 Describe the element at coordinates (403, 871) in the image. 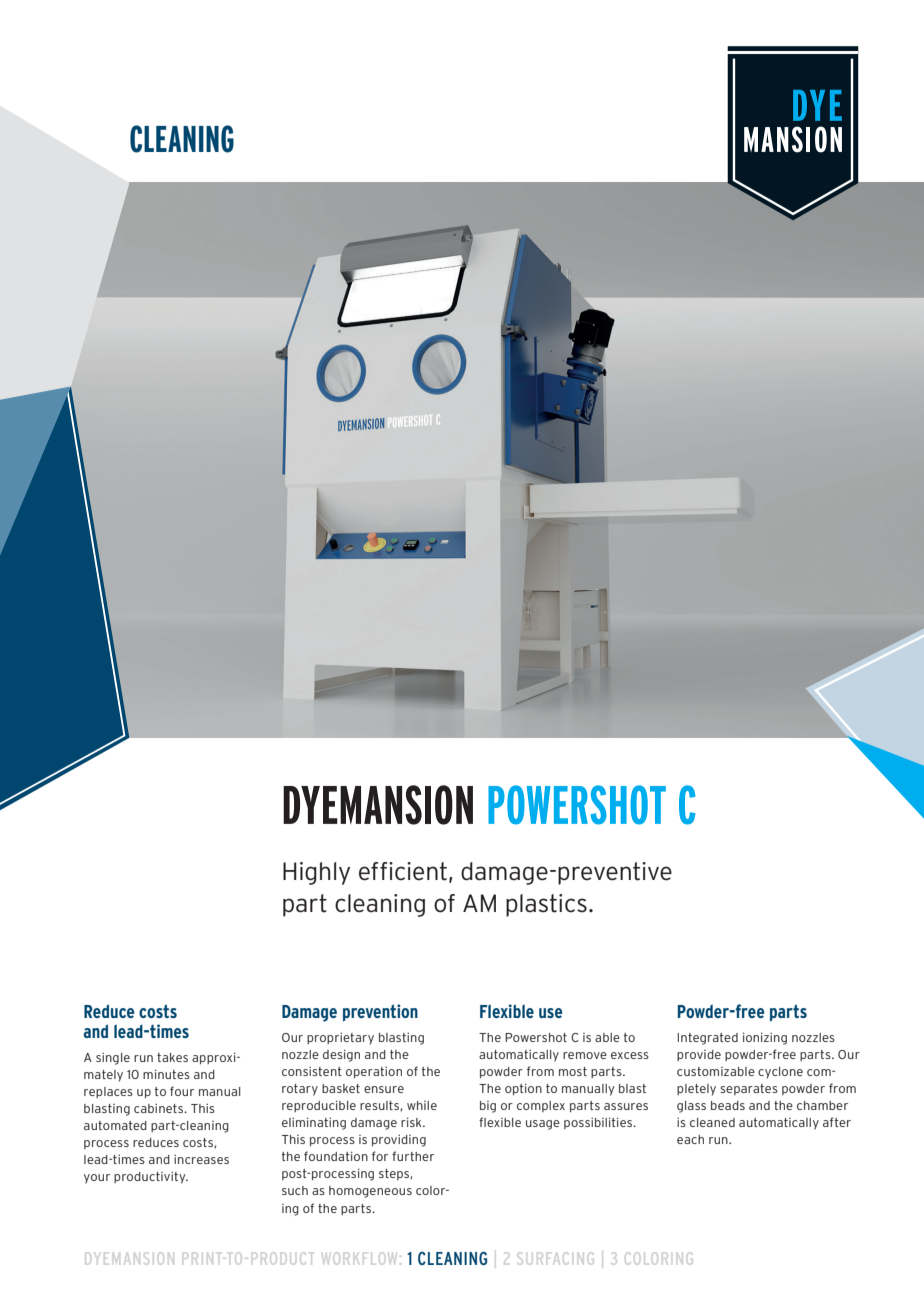

I see `efficient` at that location.
